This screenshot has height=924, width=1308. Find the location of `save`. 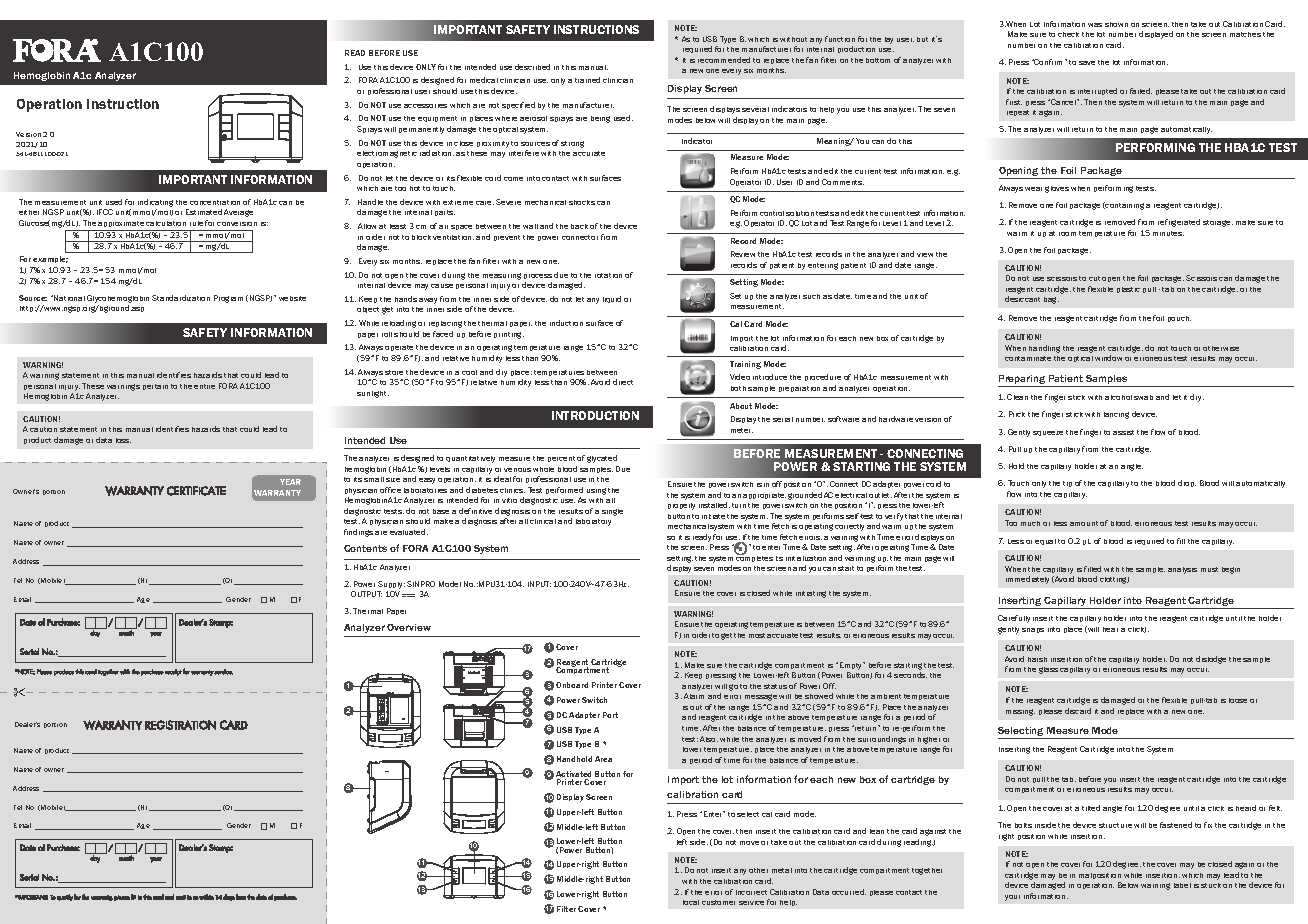

save is located at coordinates (1087, 63).
